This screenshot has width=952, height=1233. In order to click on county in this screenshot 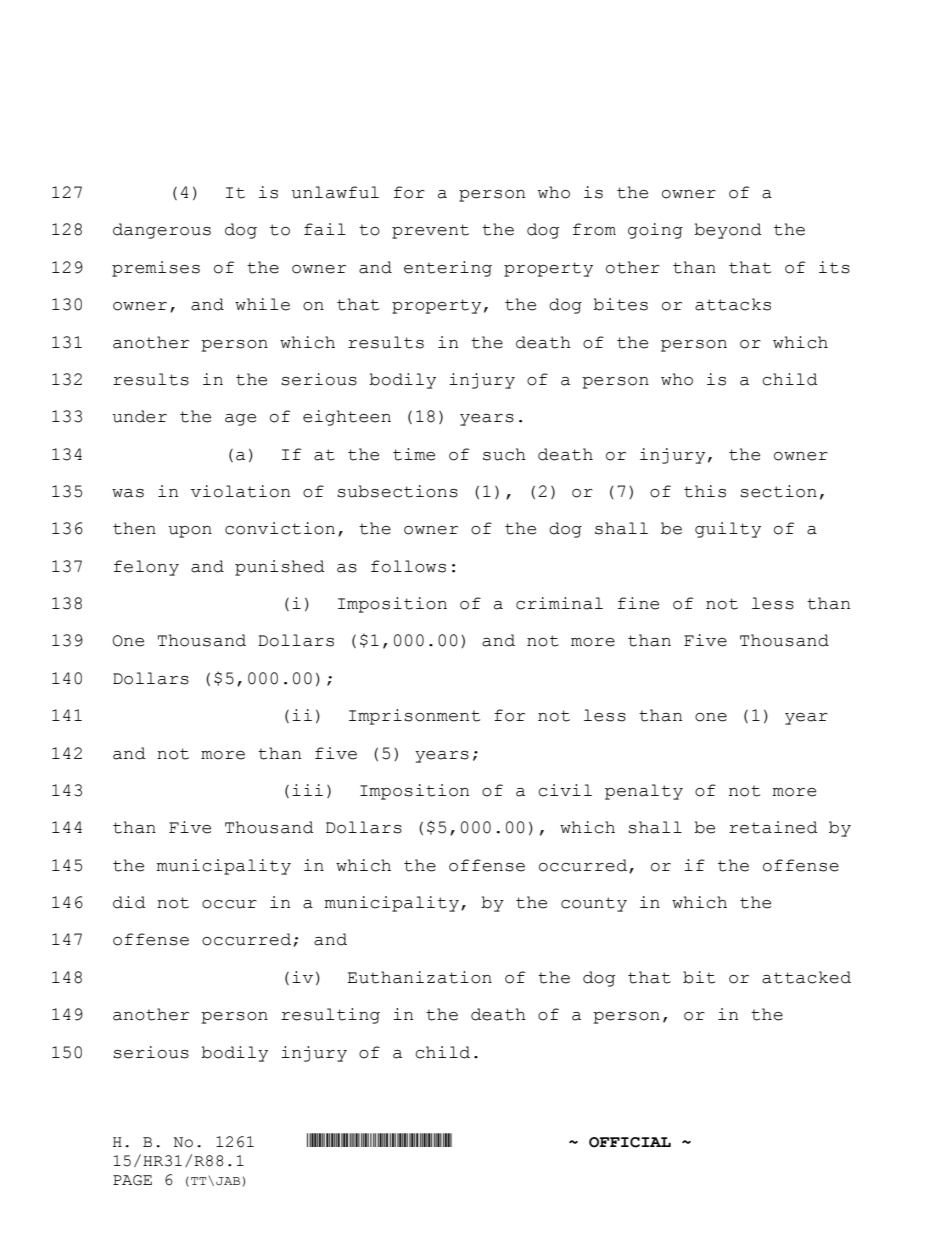, I will do `click(594, 904)`.
